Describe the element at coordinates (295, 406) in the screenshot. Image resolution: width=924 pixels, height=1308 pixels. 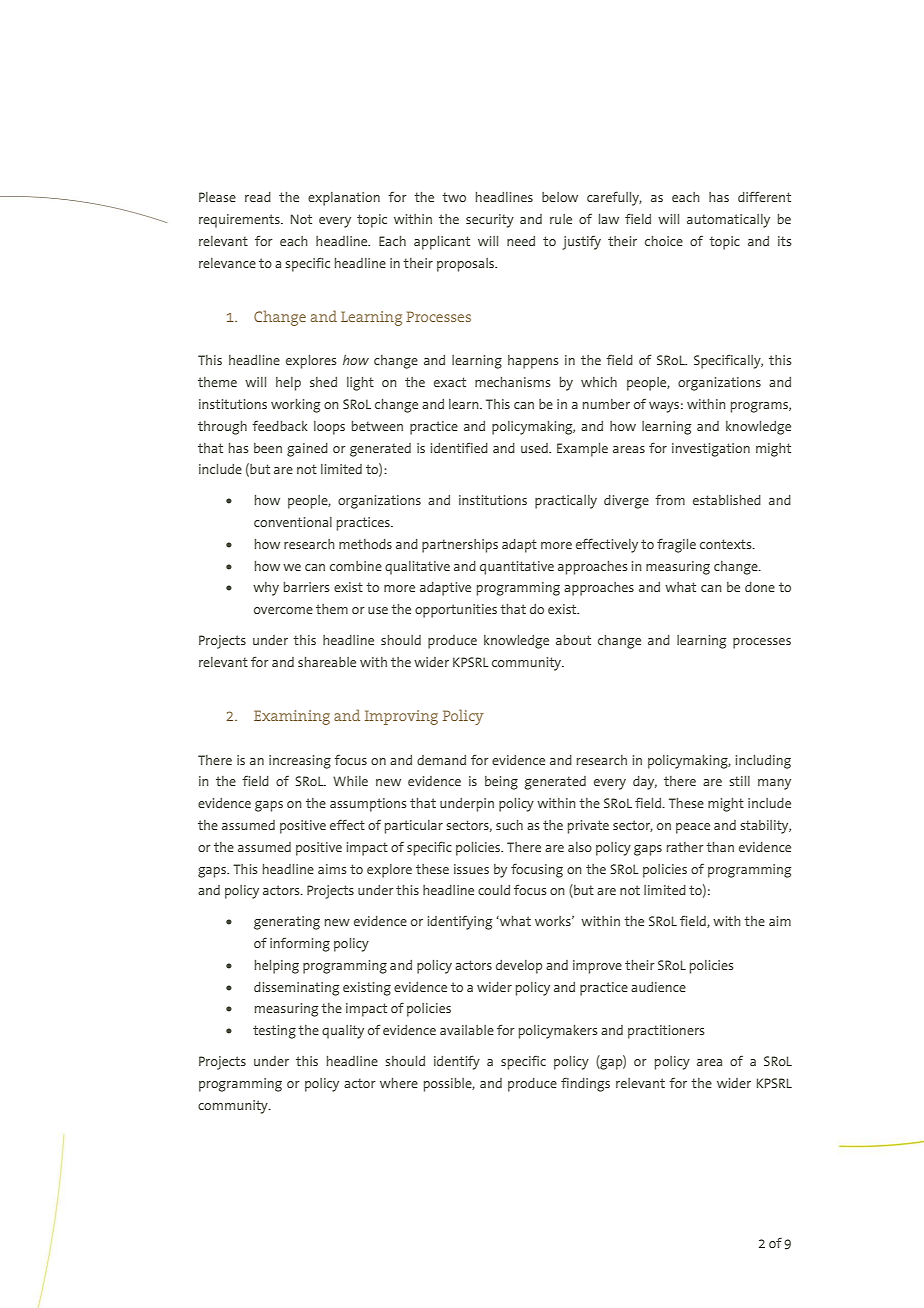
I see `working` at that location.
